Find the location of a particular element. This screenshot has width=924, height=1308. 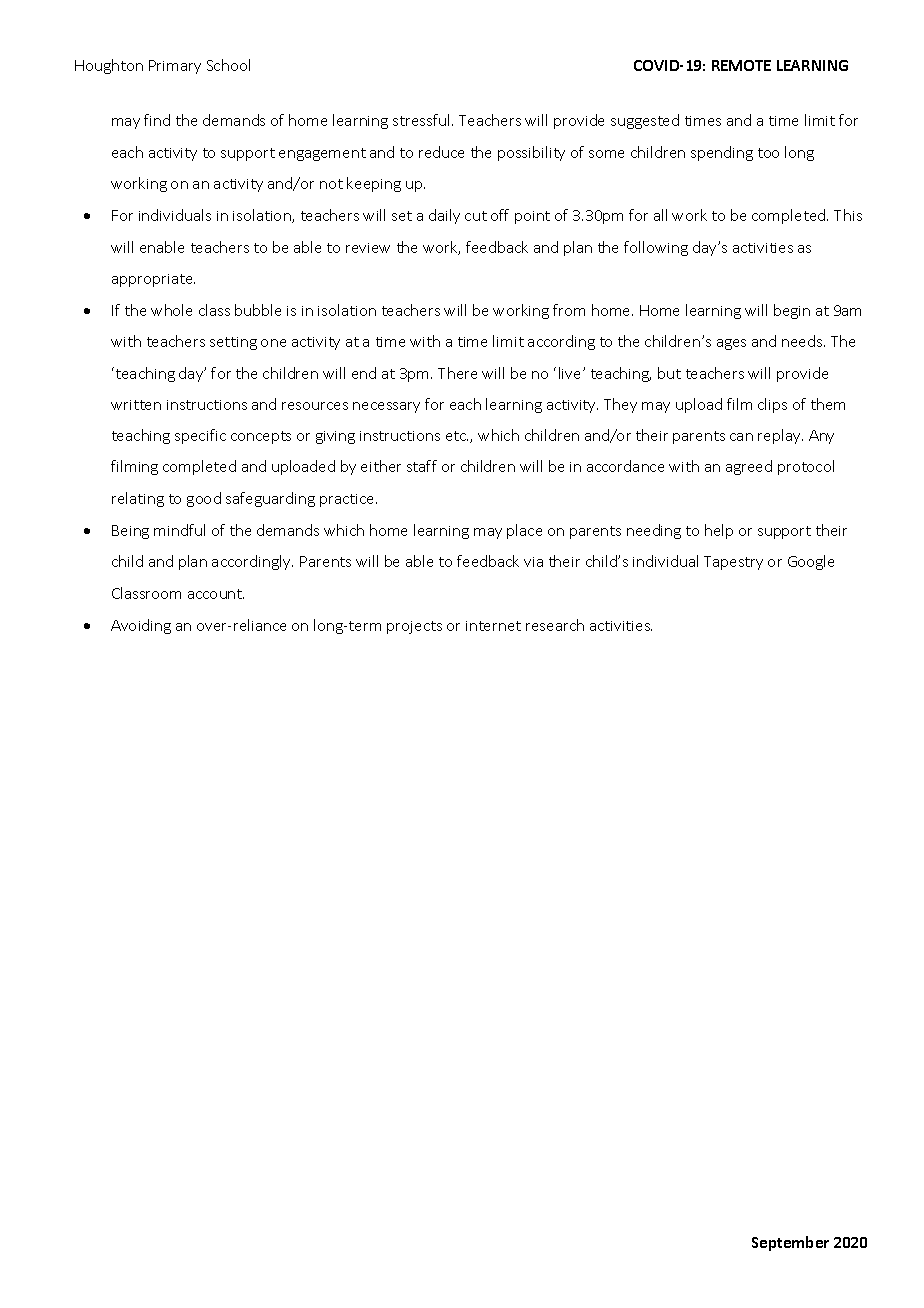

setting is located at coordinates (233, 343).
